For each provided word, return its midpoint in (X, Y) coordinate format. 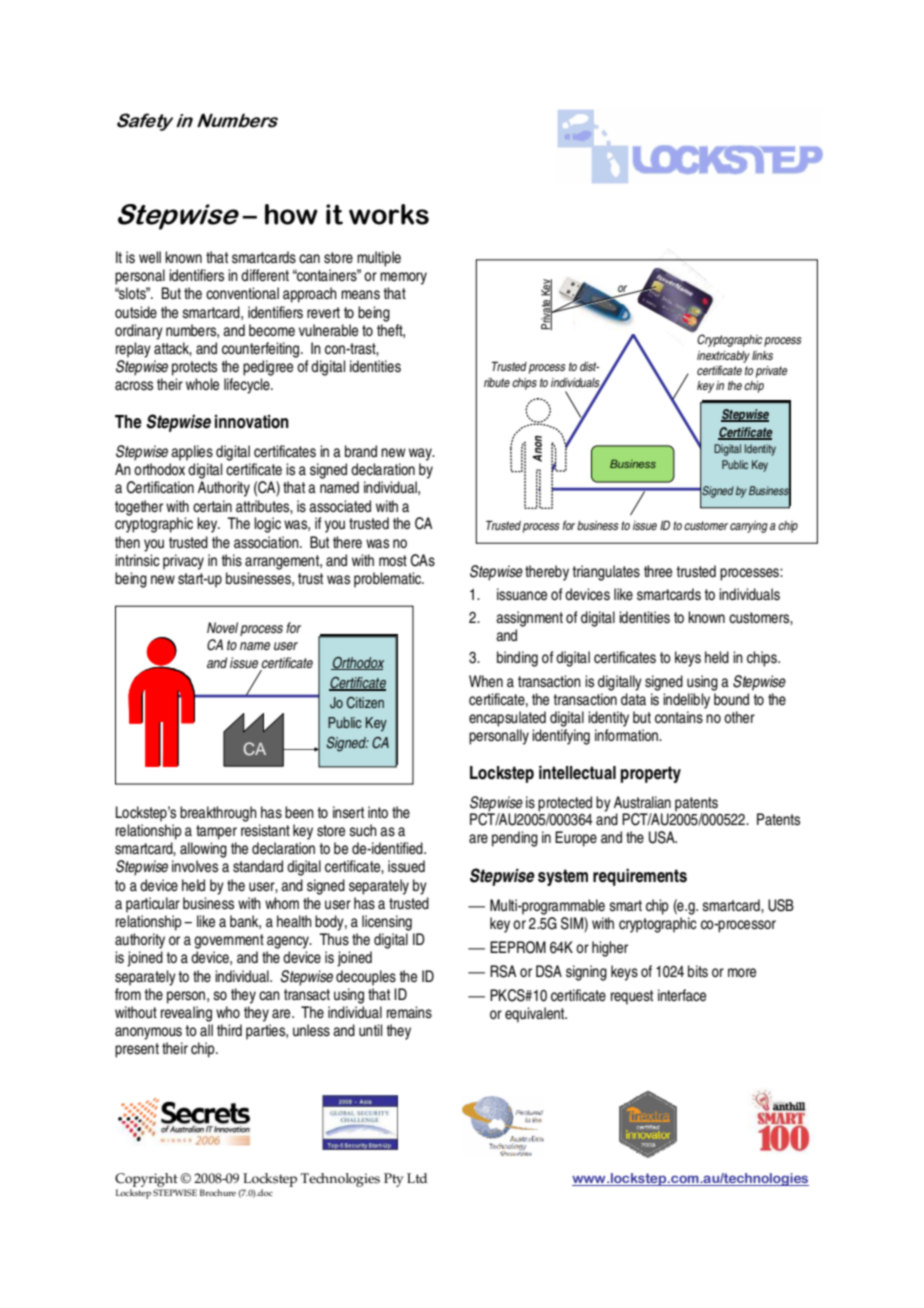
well (150, 257)
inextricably (723, 357)
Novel (222, 627)
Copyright (146, 1181)
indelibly (686, 701)
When (486, 681)
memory (403, 278)
